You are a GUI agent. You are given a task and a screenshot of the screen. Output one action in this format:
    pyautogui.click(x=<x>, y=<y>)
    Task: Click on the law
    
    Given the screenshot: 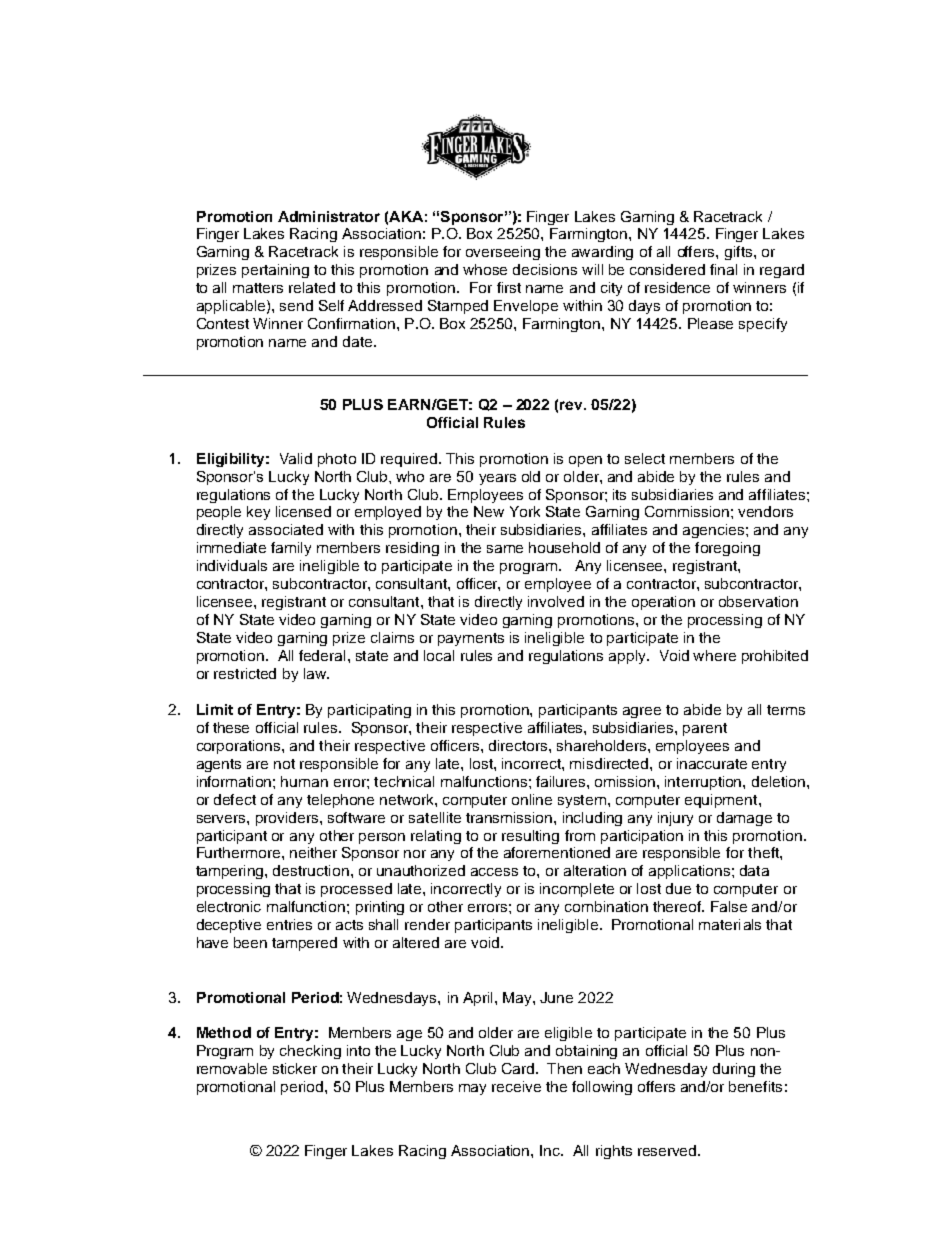 What is the action you would take?
    pyautogui.click(x=316, y=673)
